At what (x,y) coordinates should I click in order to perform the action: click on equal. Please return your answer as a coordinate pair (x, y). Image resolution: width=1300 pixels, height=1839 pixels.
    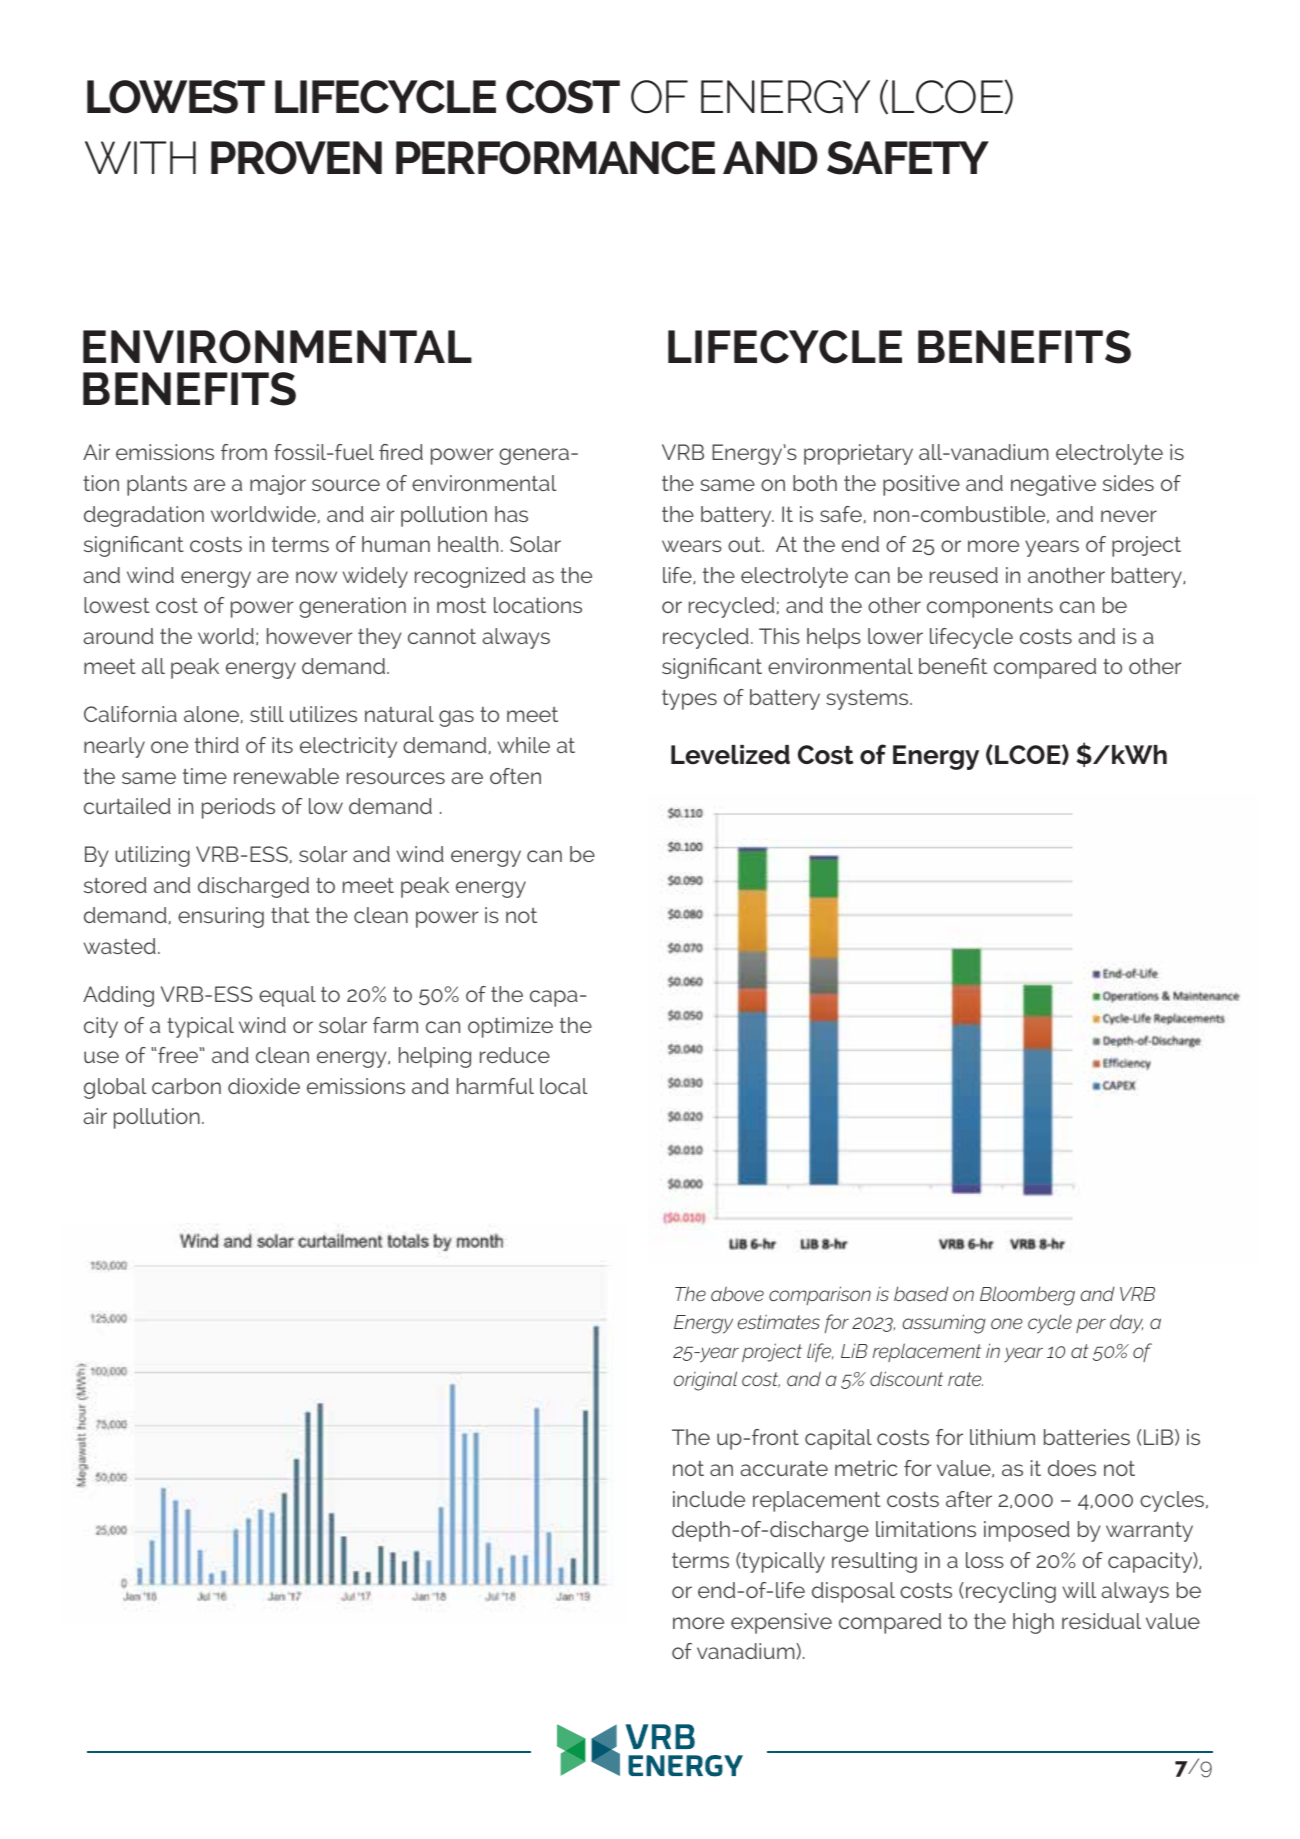
    Looking at the image, I should click on (287, 996).
